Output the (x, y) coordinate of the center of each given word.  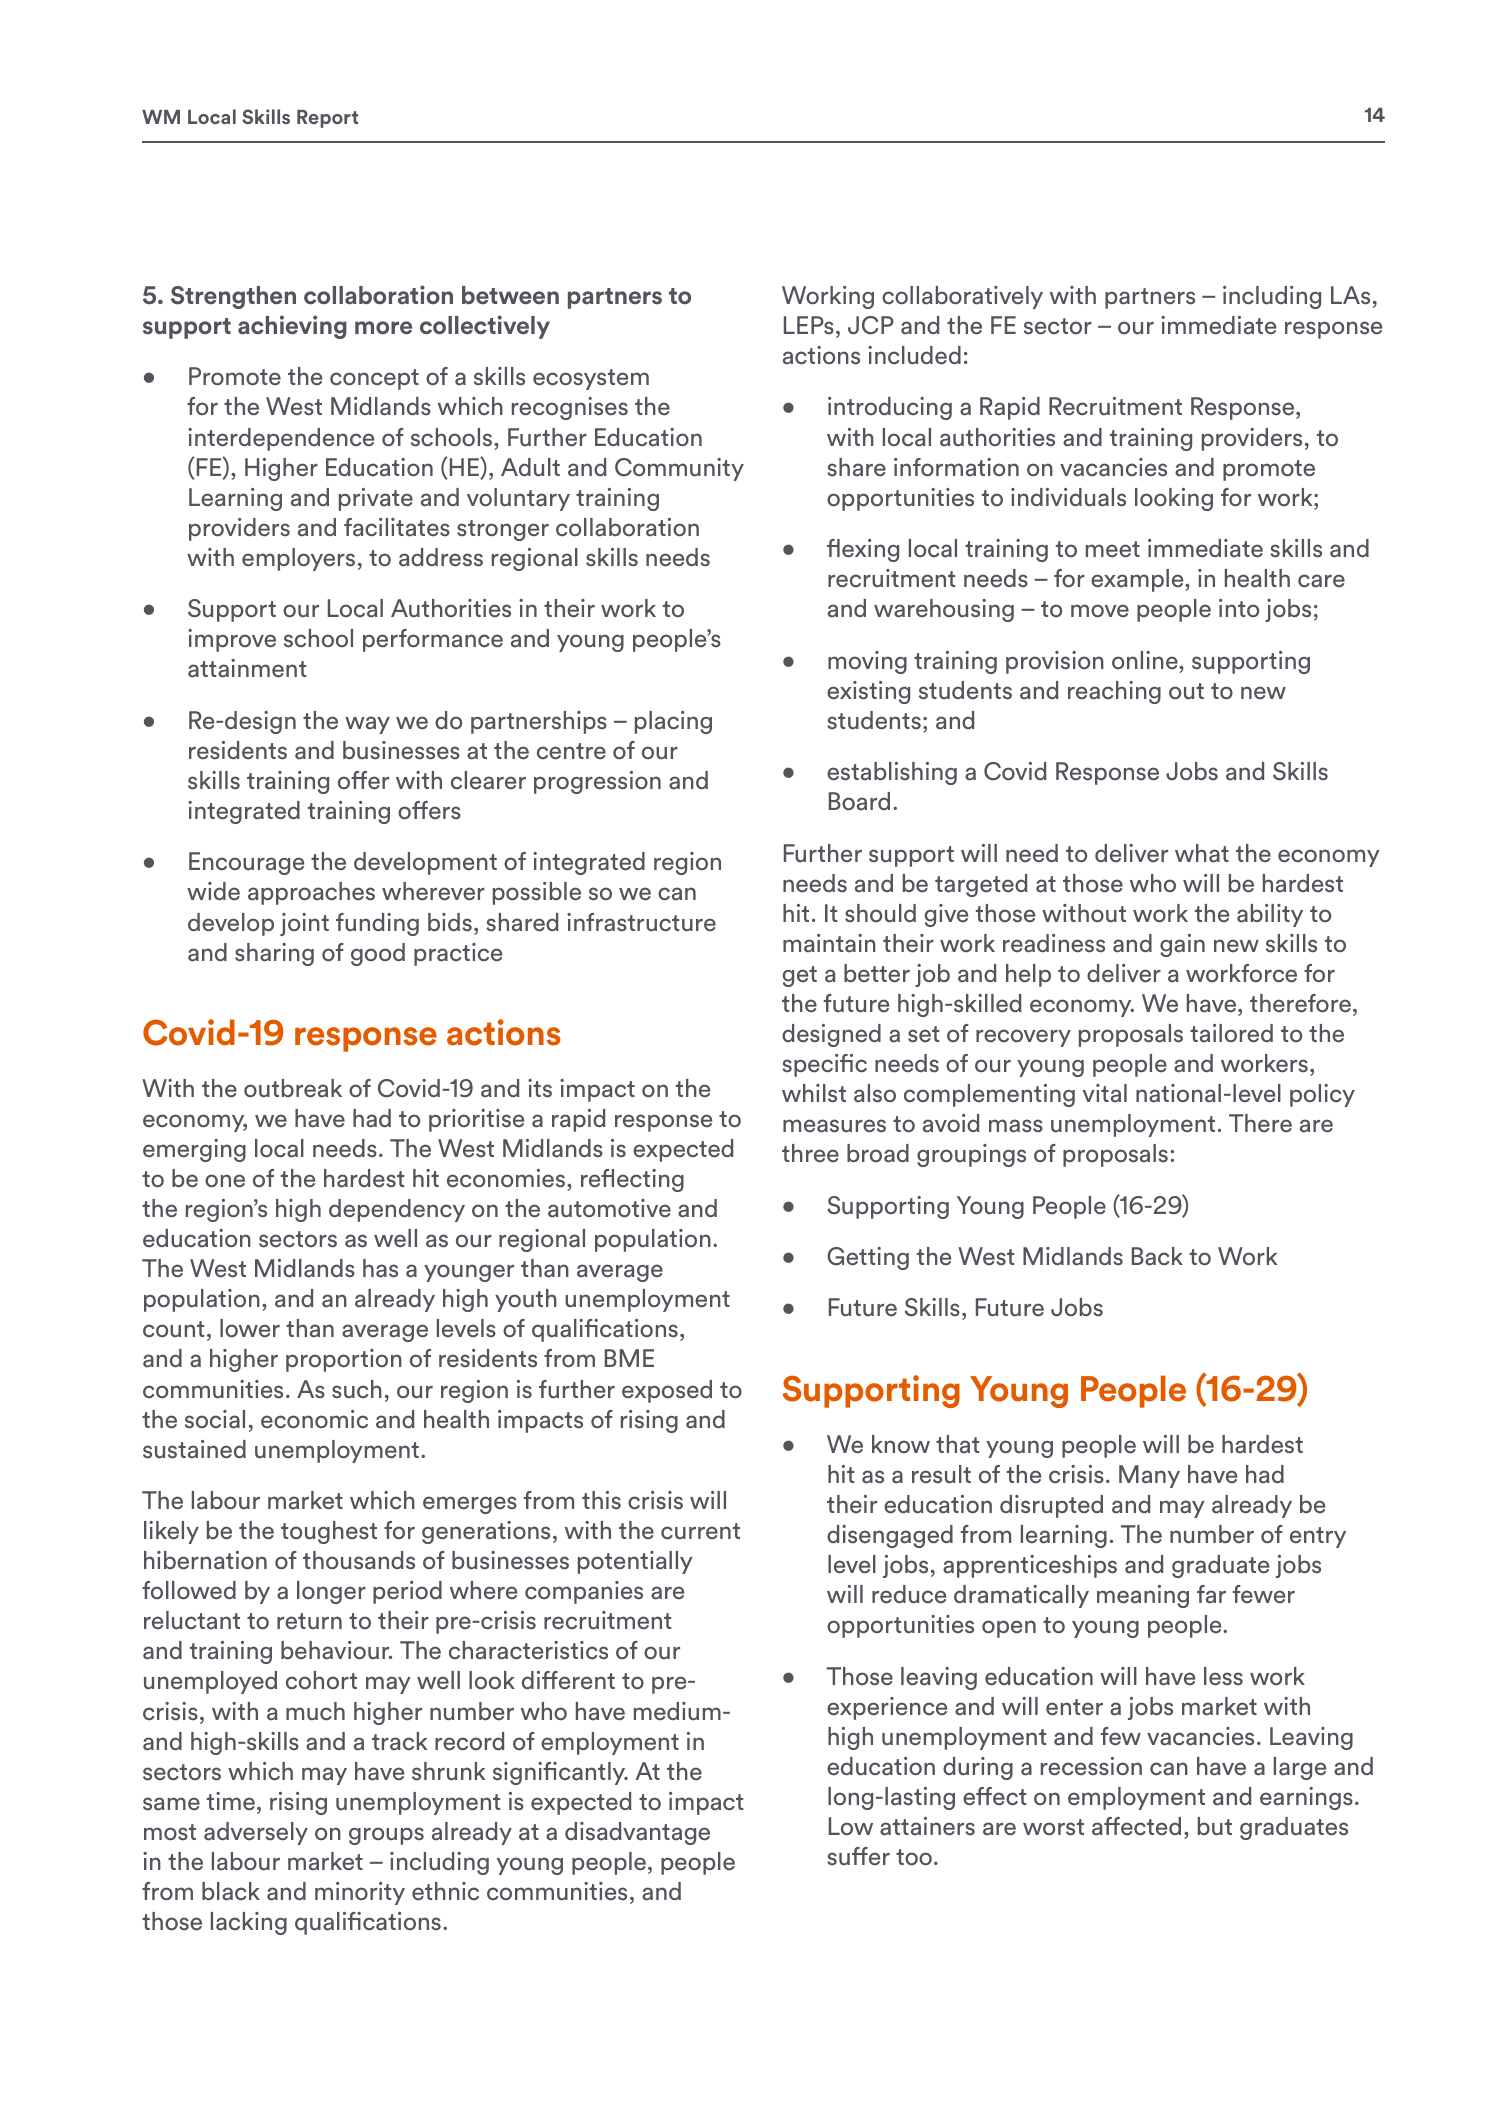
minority (360, 1893)
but (1215, 1826)
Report (327, 119)
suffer (858, 1856)
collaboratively (962, 297)
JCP (871, 325)
